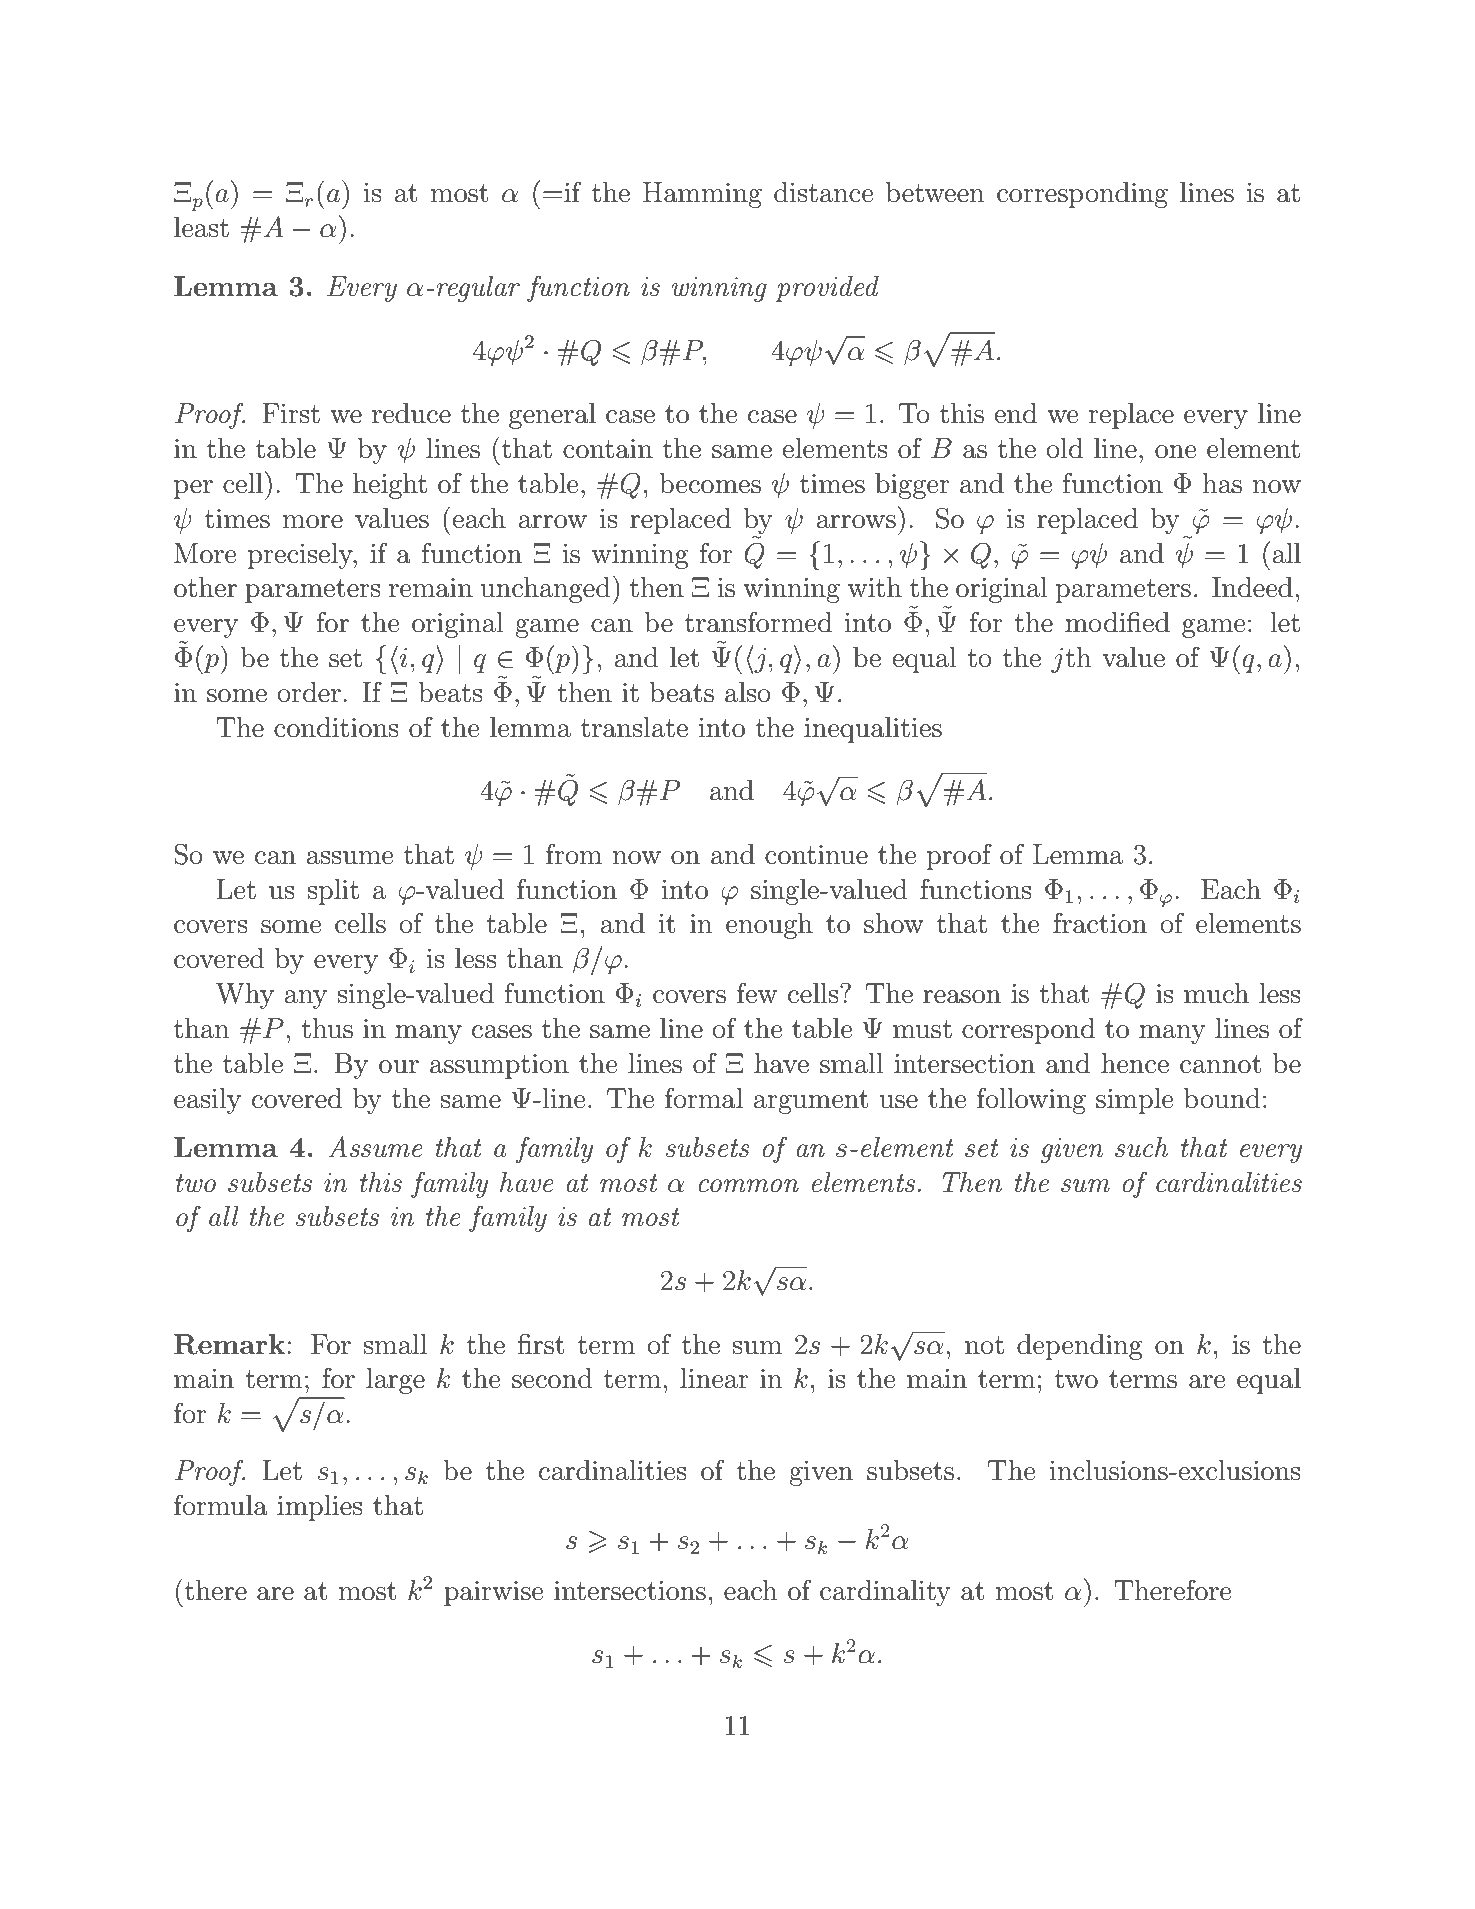 Image resolution: width=1475 pixels, height=1909 pixels. What do you see at coordinates (320, 1508) in the image?
I see `implies` at bounding box center [320, 1508].
